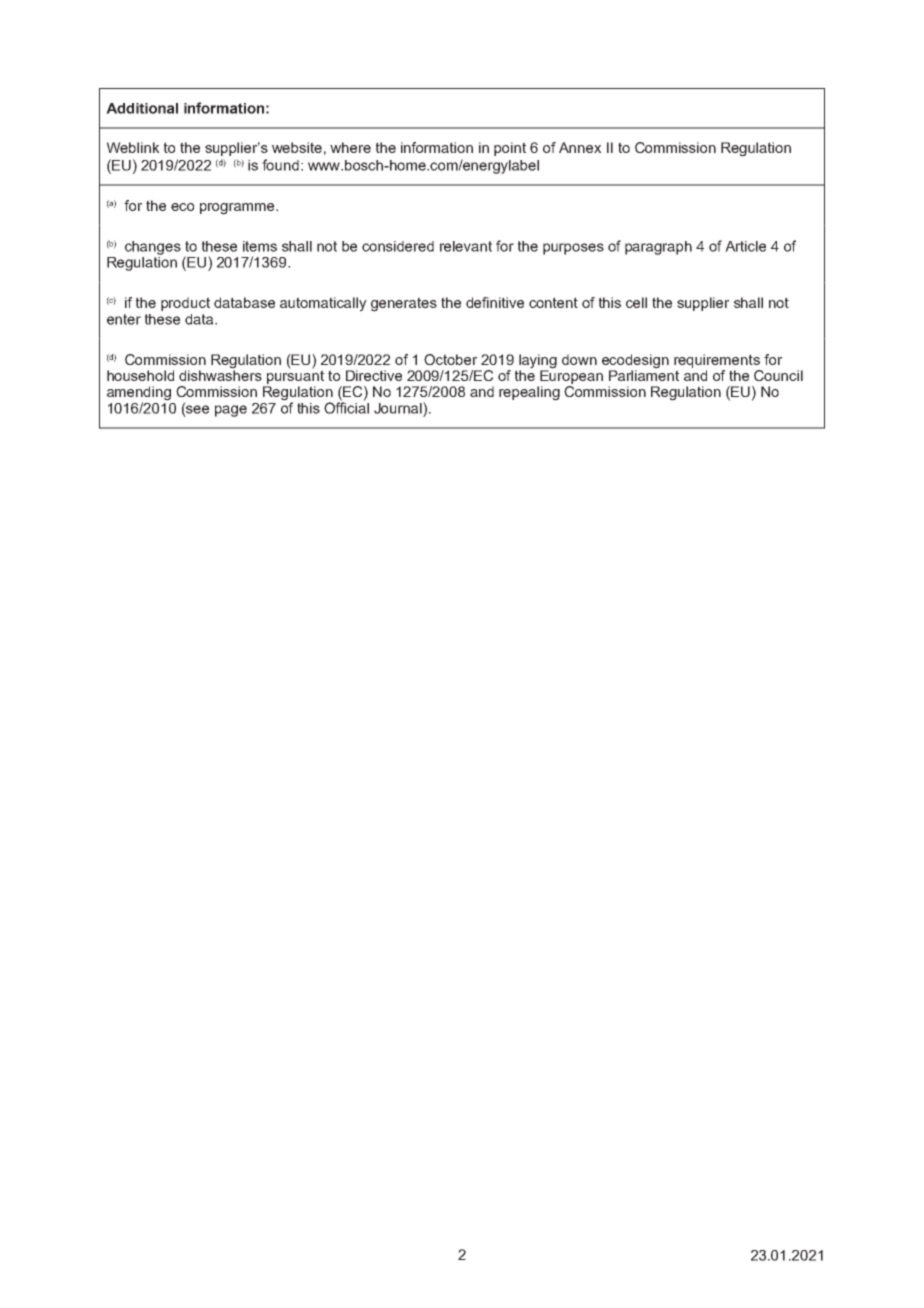 The image size is (924, 1308). What do you see at coordinates (231, 411) in the page?
I see `page` at bounding box center [231, 411].
